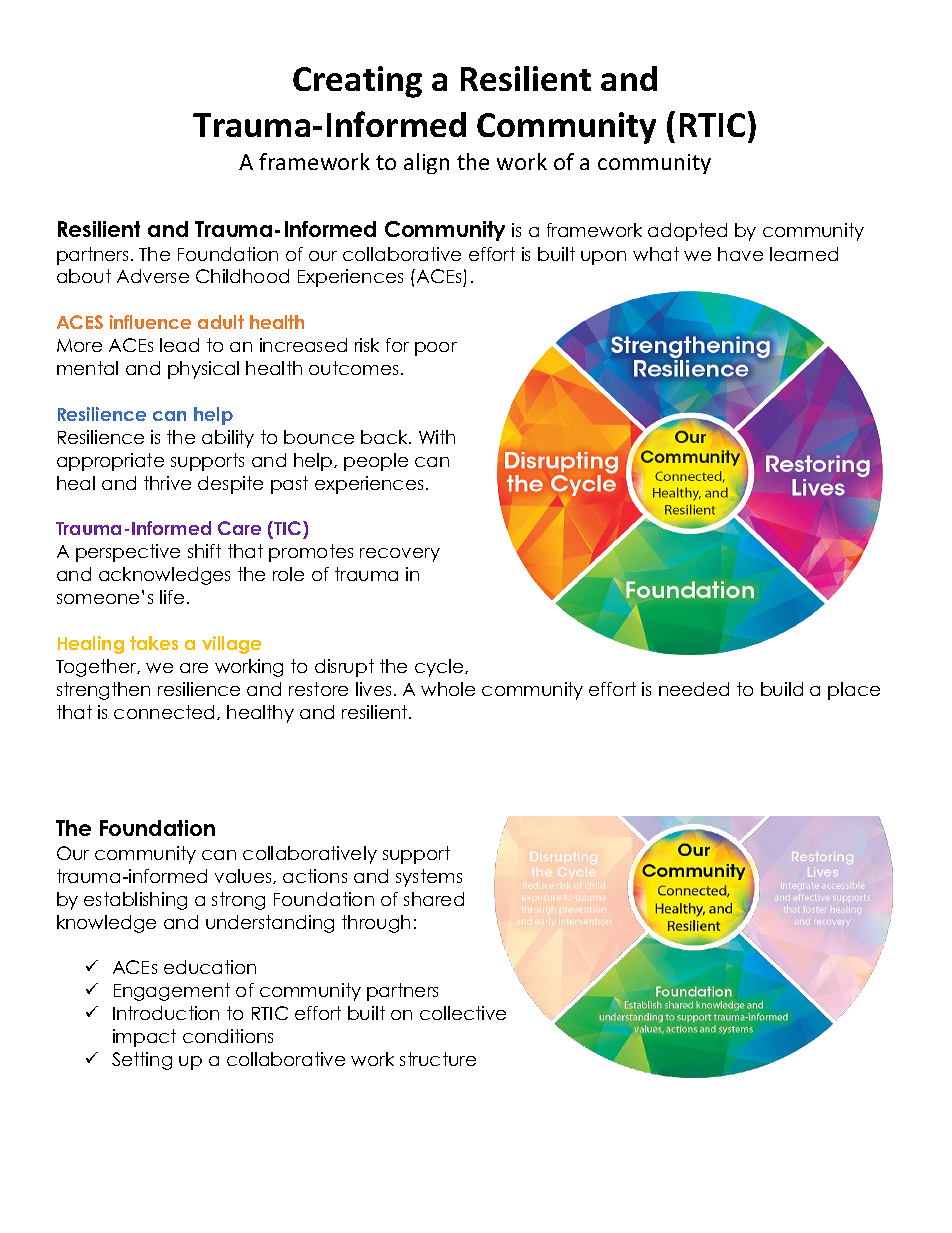  Describe the element at coordinates (437, 437) in the screenshot. I see `With` at that location.
